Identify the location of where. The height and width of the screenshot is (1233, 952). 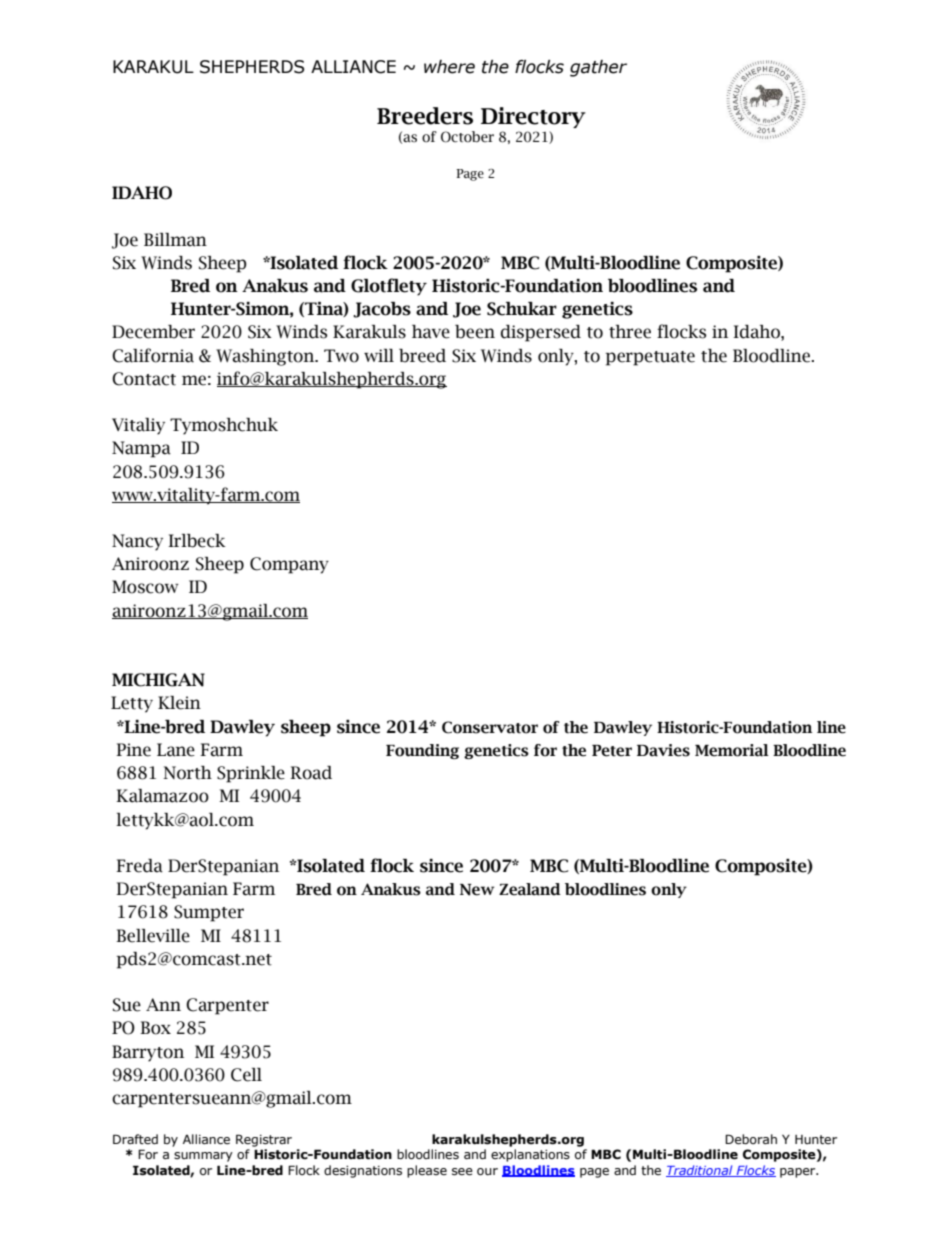
(449, 67).
